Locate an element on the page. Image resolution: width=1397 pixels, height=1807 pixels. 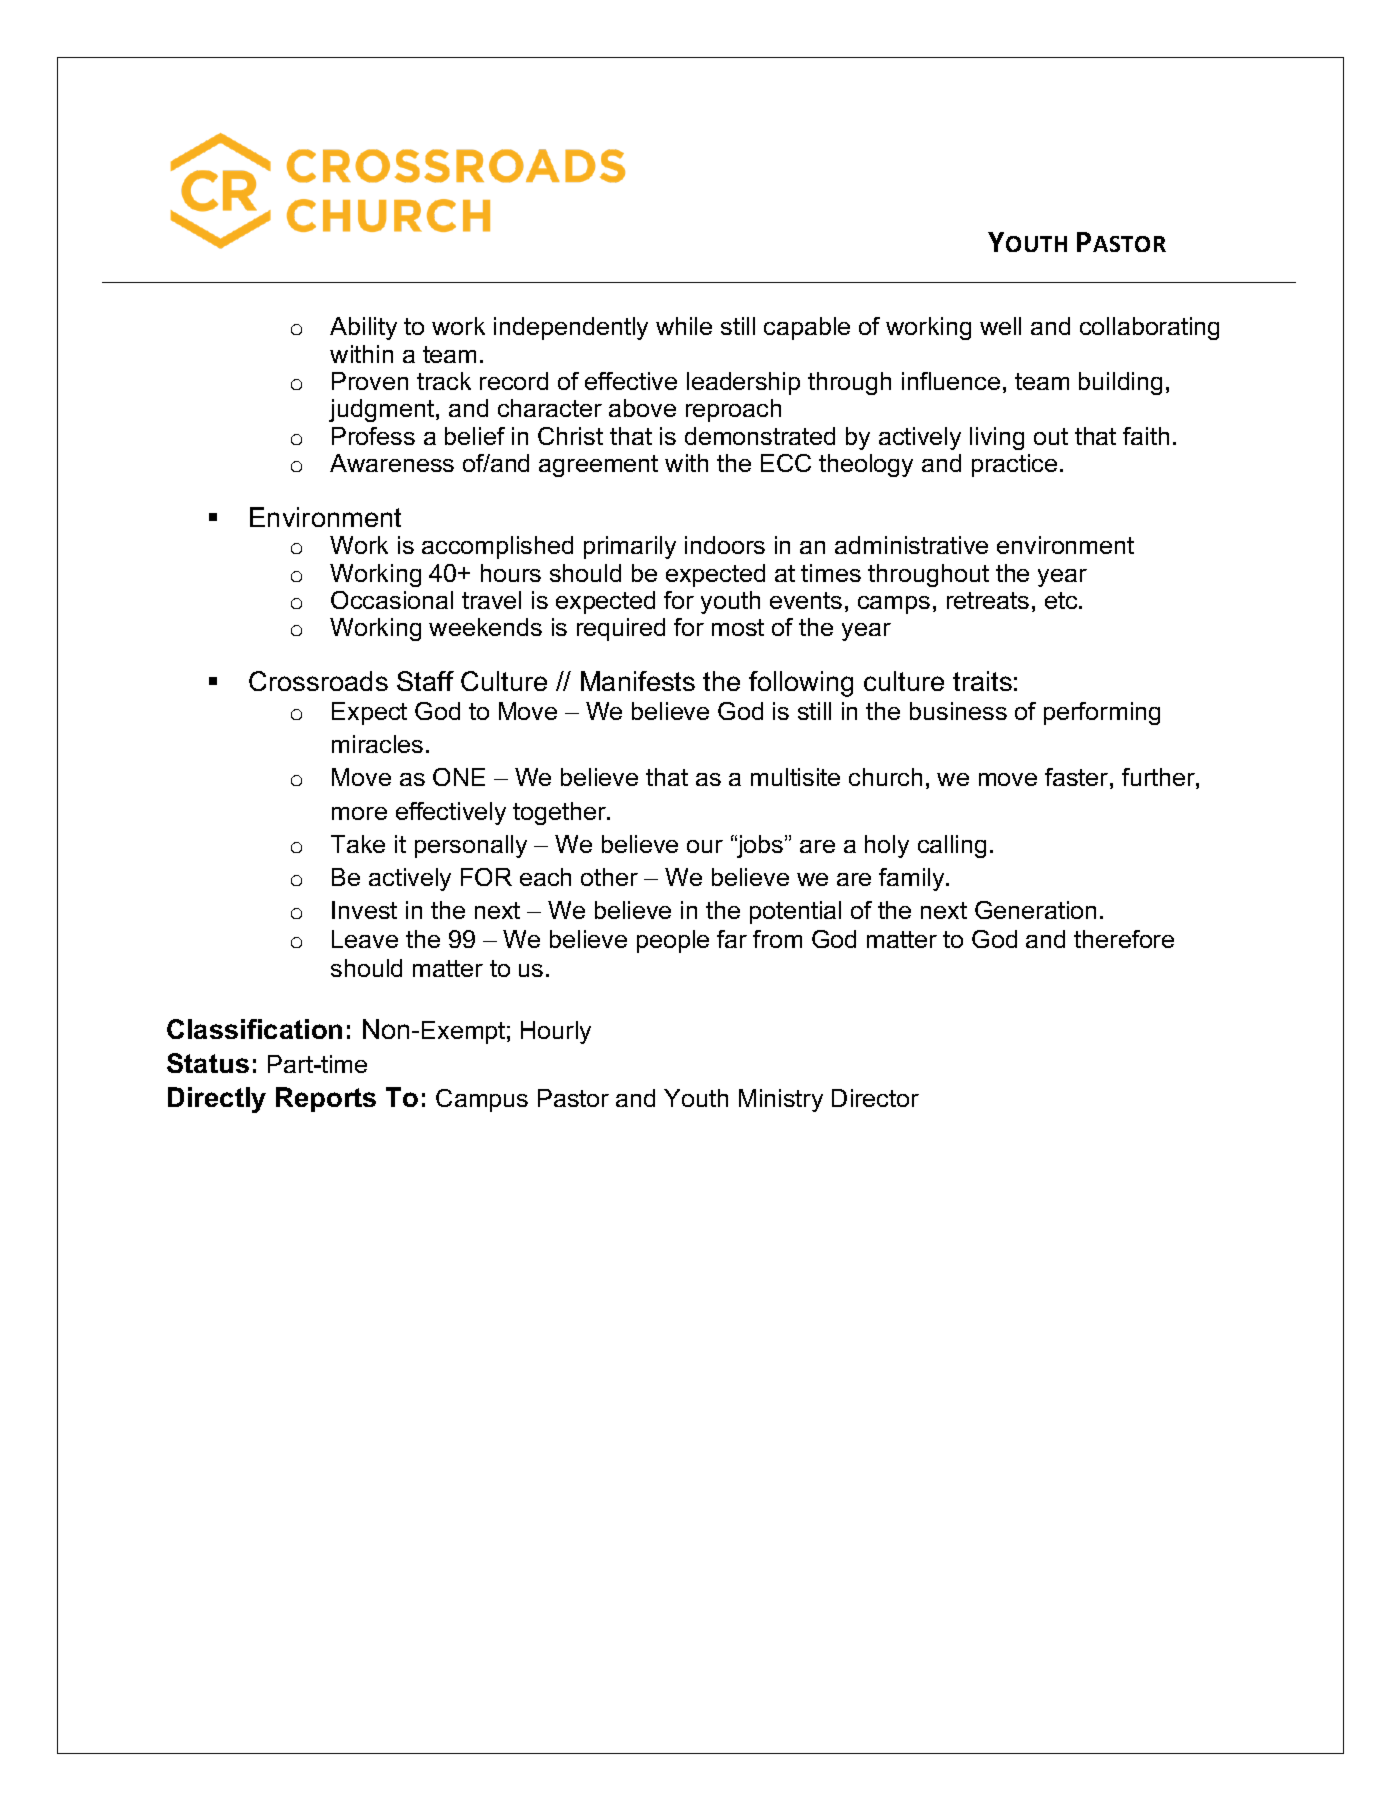
Crossroads is located at coordinates (318, 681).
